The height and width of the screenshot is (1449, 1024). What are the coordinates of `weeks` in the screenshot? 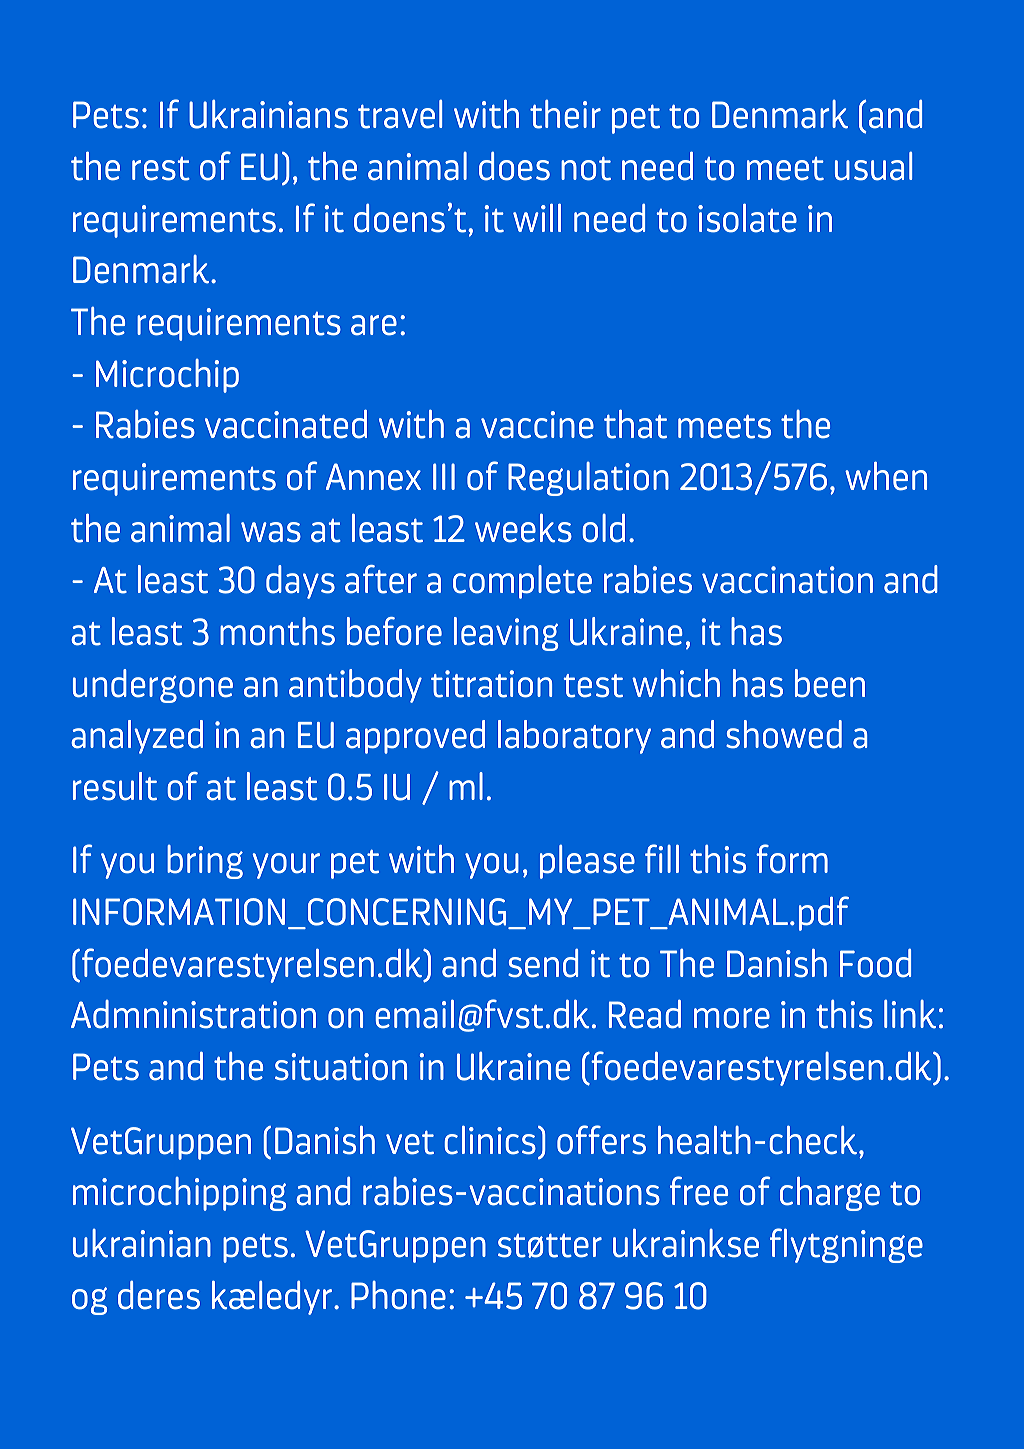 It's located at (523, 528).
